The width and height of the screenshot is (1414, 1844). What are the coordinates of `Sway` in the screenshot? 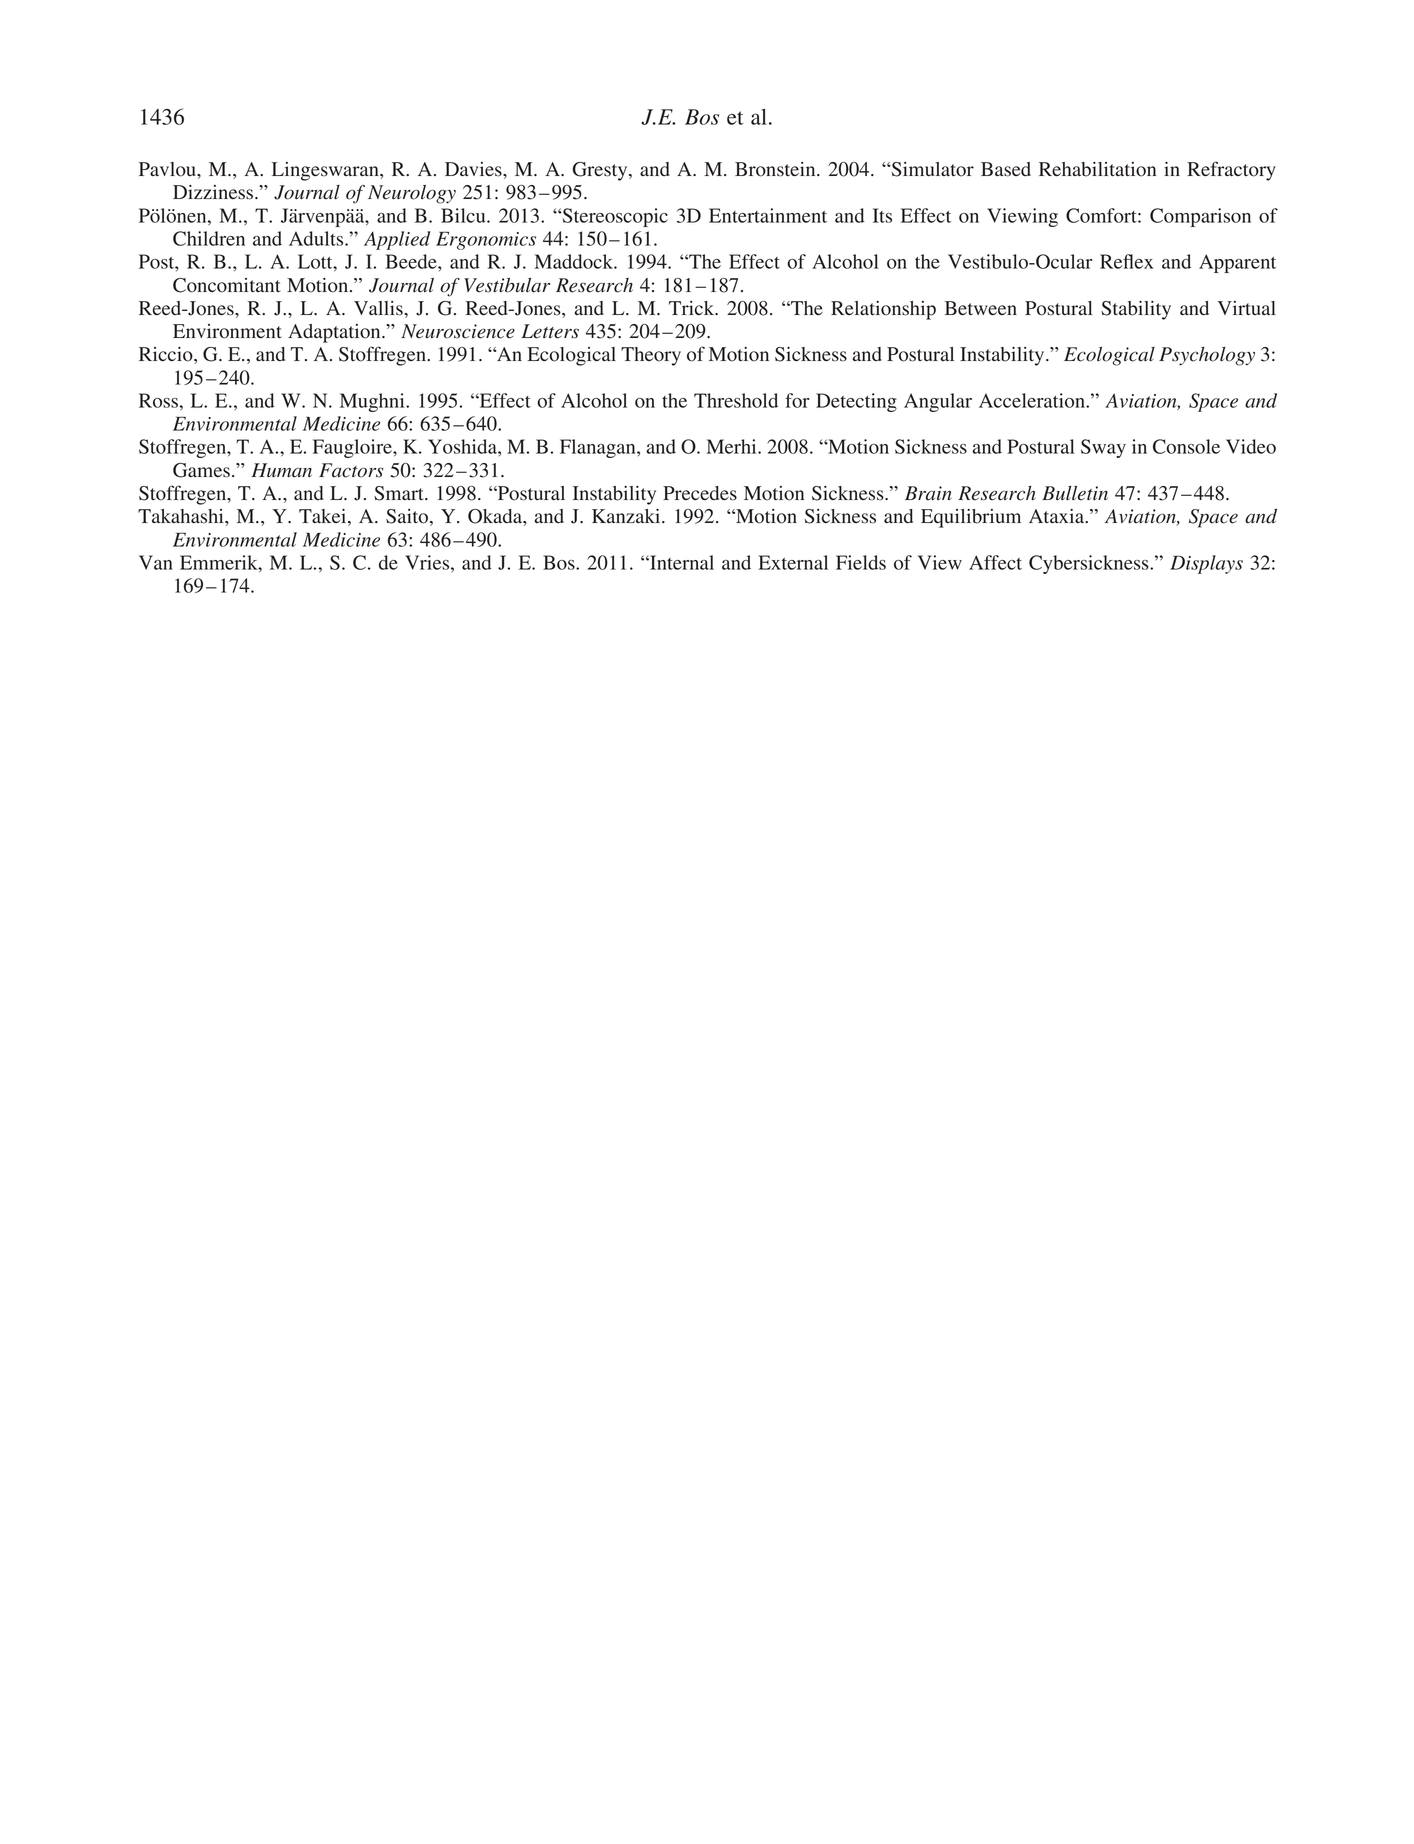 It's located at (1103, 448).
